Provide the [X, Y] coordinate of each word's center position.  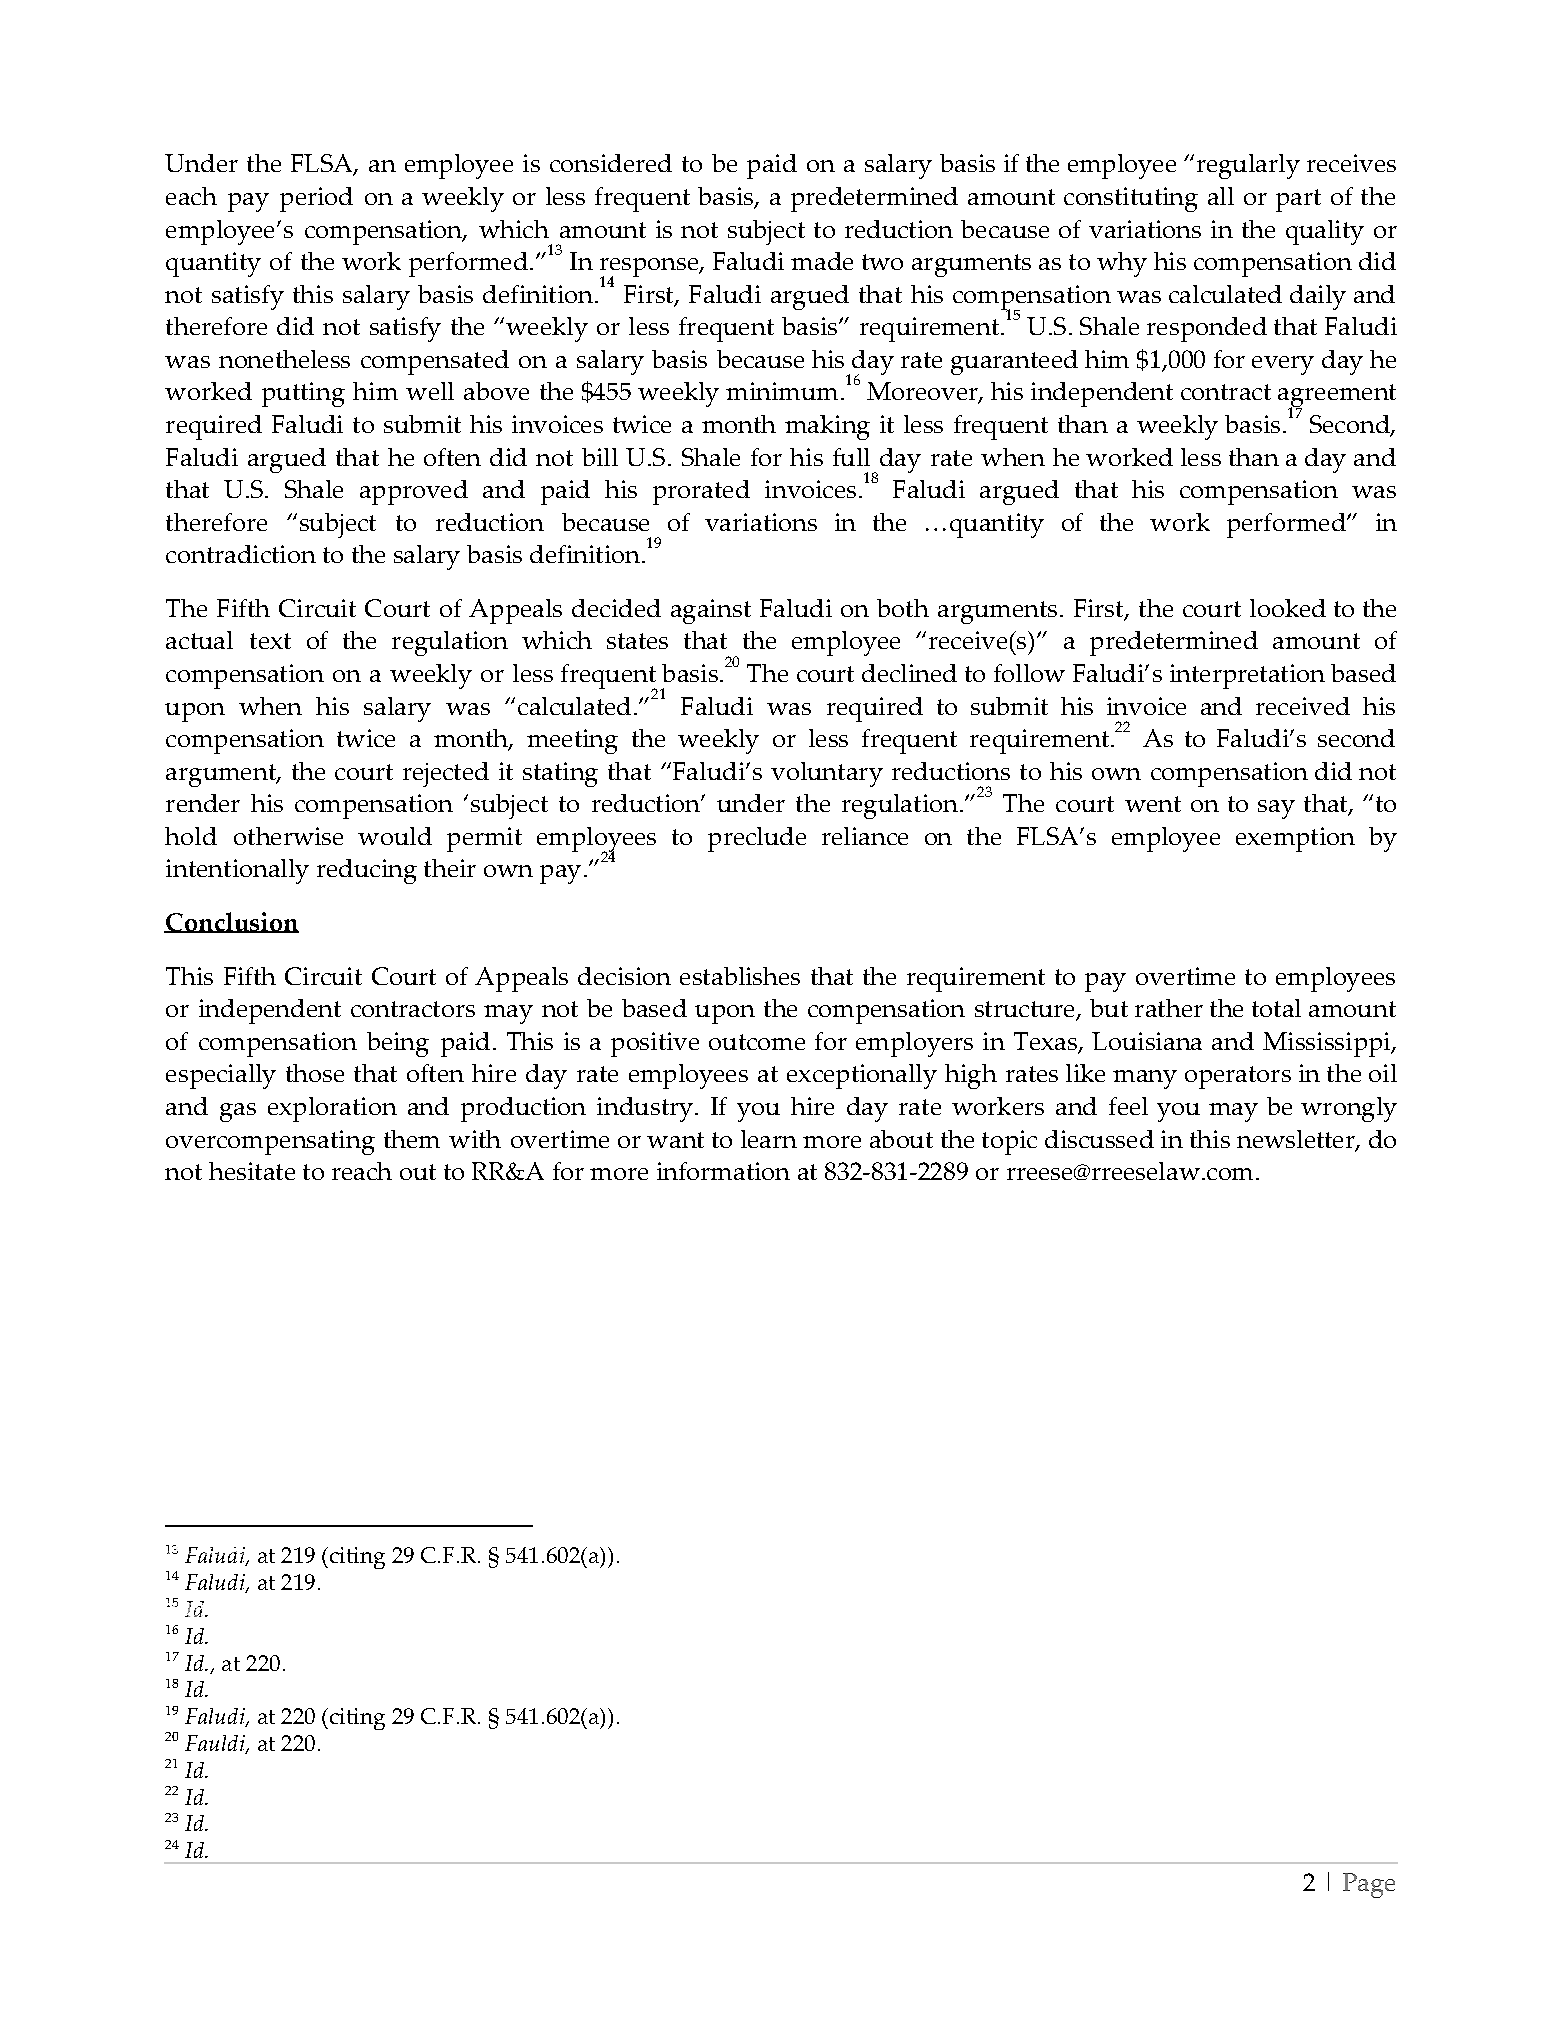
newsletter [1297, 1140]
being [398, 1044]
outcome [757, 1042]
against [711, 611]
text [270, 641]
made [822, 261]
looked [1288, 608]
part [1298, 200]
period [316, 199]
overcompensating [270, 1142]
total [1276, 1008]
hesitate [252, 1171]
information [723, 1171]
